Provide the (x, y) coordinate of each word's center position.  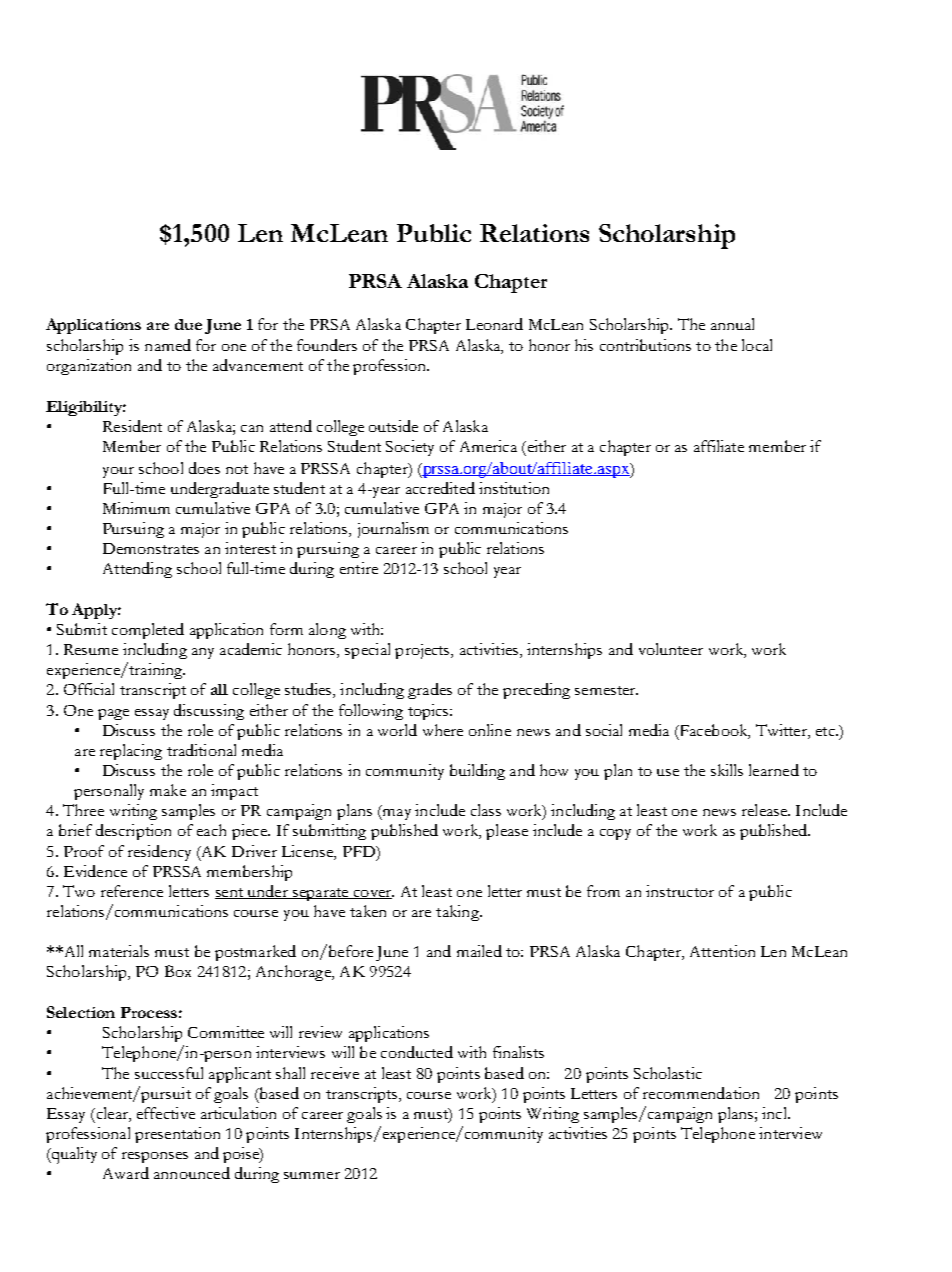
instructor (680, 891)
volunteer (671, 649)
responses (155, 1157)
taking (458, 913)
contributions (645, 345)
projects (423, 651)
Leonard (494, 324)
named (168, 345)
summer (312, 1175)
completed (148, 631)
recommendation (701, 1093)
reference (132, 891)
